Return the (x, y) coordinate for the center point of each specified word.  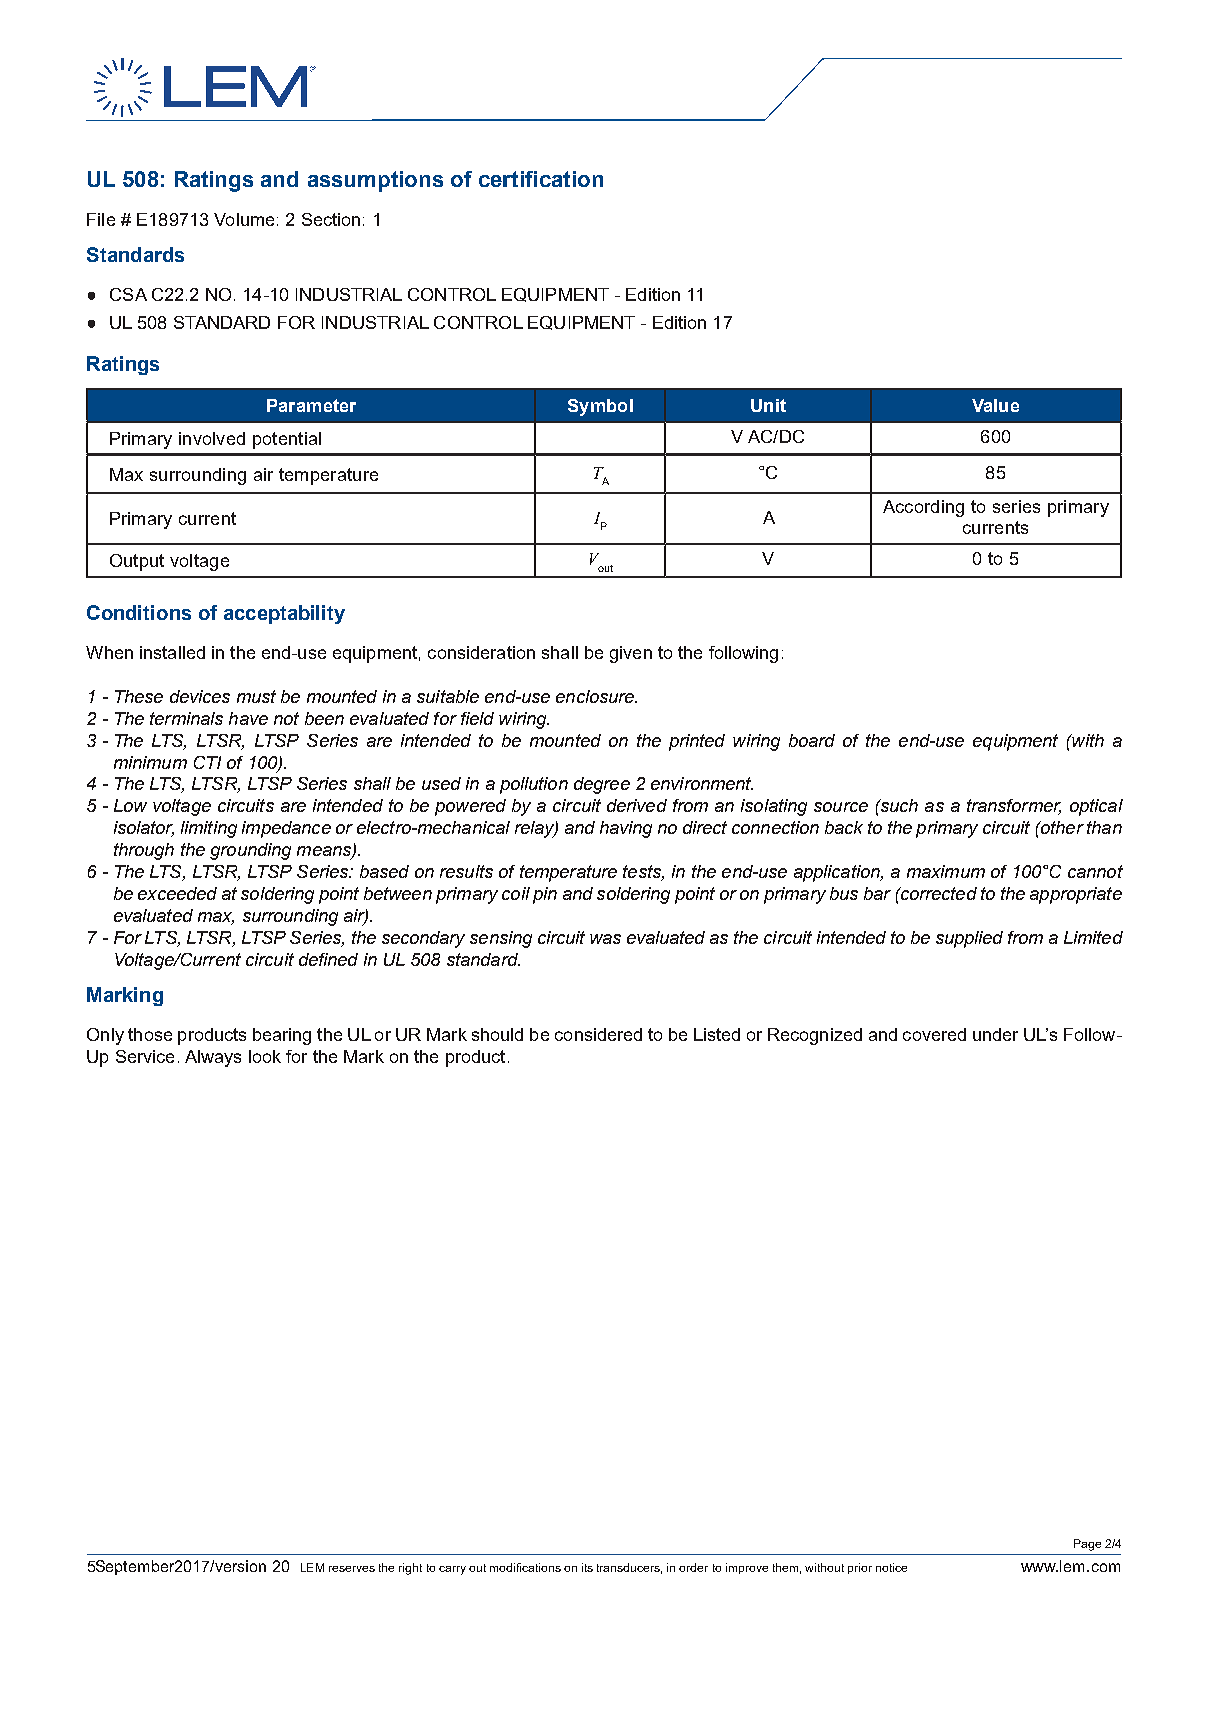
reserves (352, 1569)
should (497, 1034)
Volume (244, 219)
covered (934, 1034)
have (248, 718)
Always (213, 1058)
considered (598, 1034)
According (923, 508)
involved (212, 438)
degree (602, 785)
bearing (282, 1036)
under (995, 1034)
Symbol (600, 407)
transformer (1014, 807)
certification (541, 179)
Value (995, 405)
